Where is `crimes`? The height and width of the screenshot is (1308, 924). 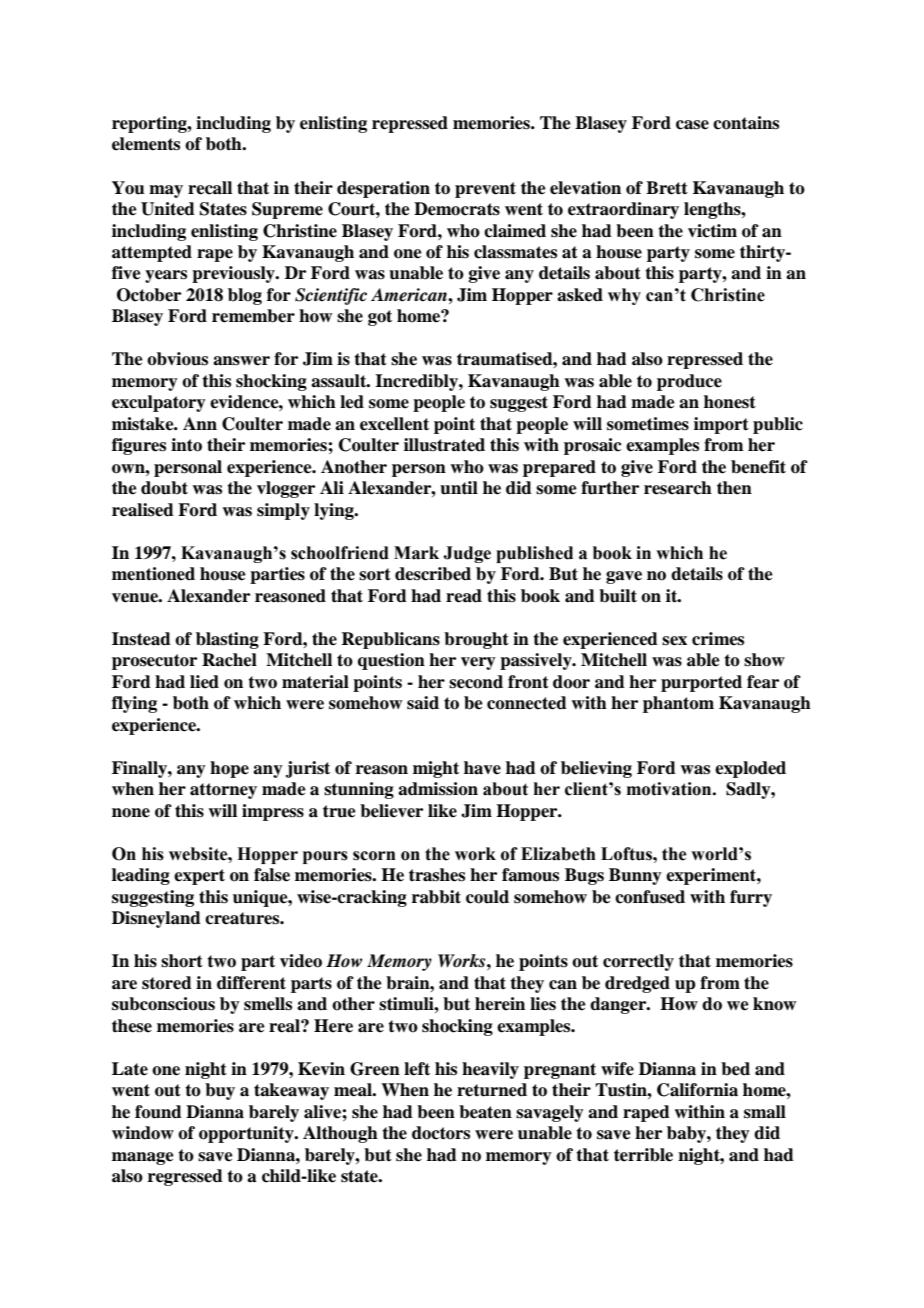 crimes is located at coordinates (718, 639).
